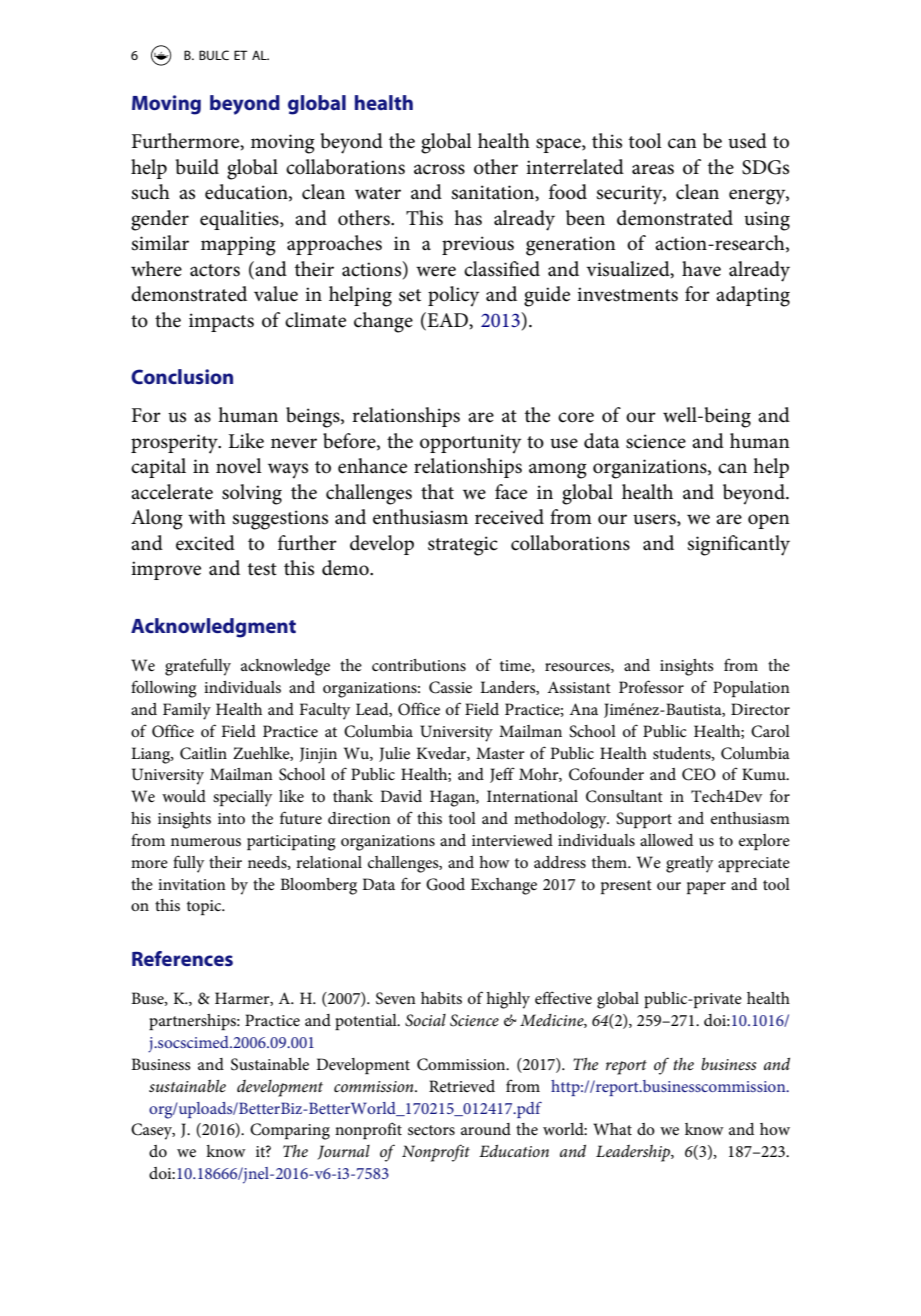 The height and width of the screenshot is (1316, 921). What do you see at coordinates (419, 665) in the screenshot?
I see `contributions` at bounding box center [419, 665].
